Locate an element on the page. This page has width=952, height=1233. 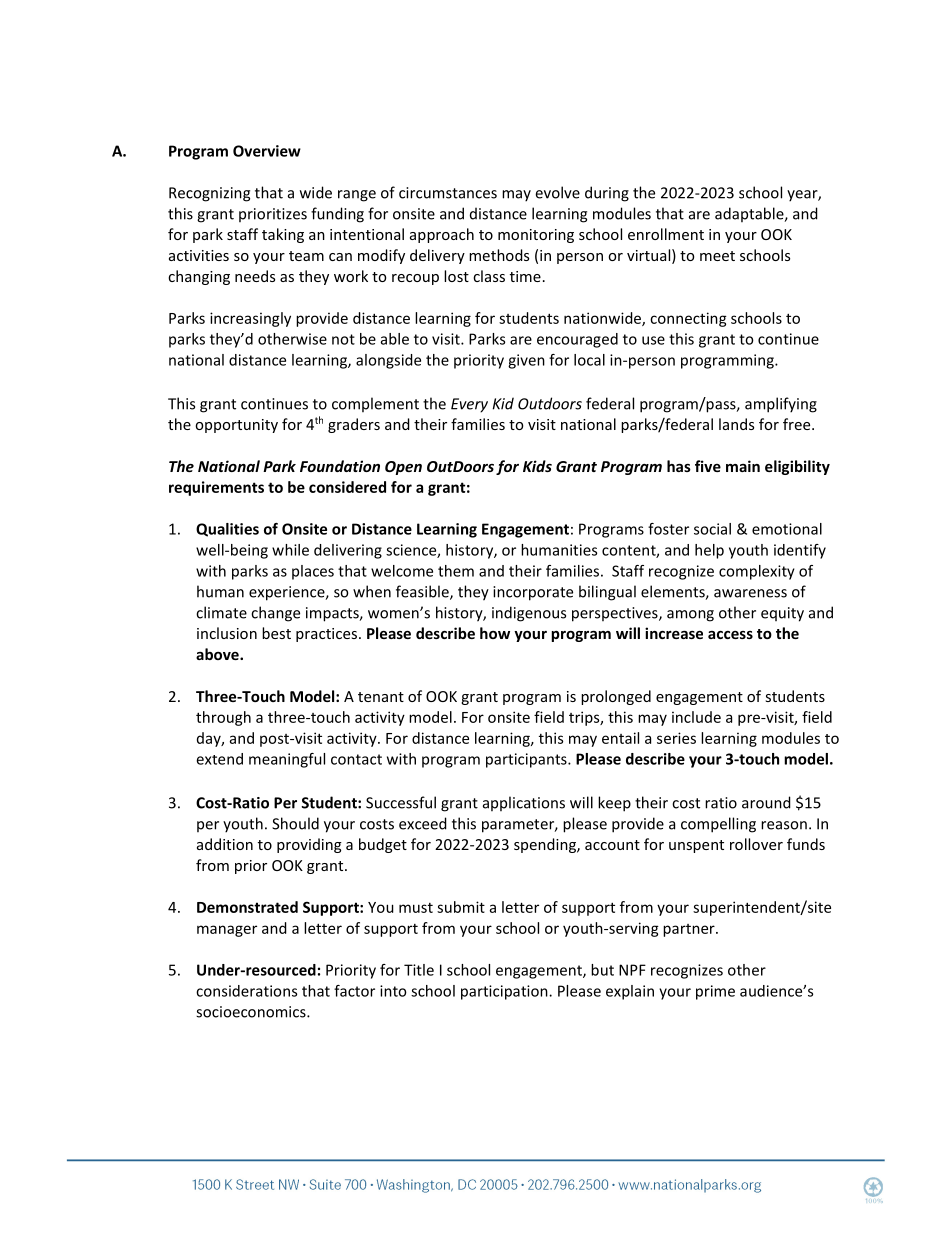
Kids is located at coordinates (537, 466).
